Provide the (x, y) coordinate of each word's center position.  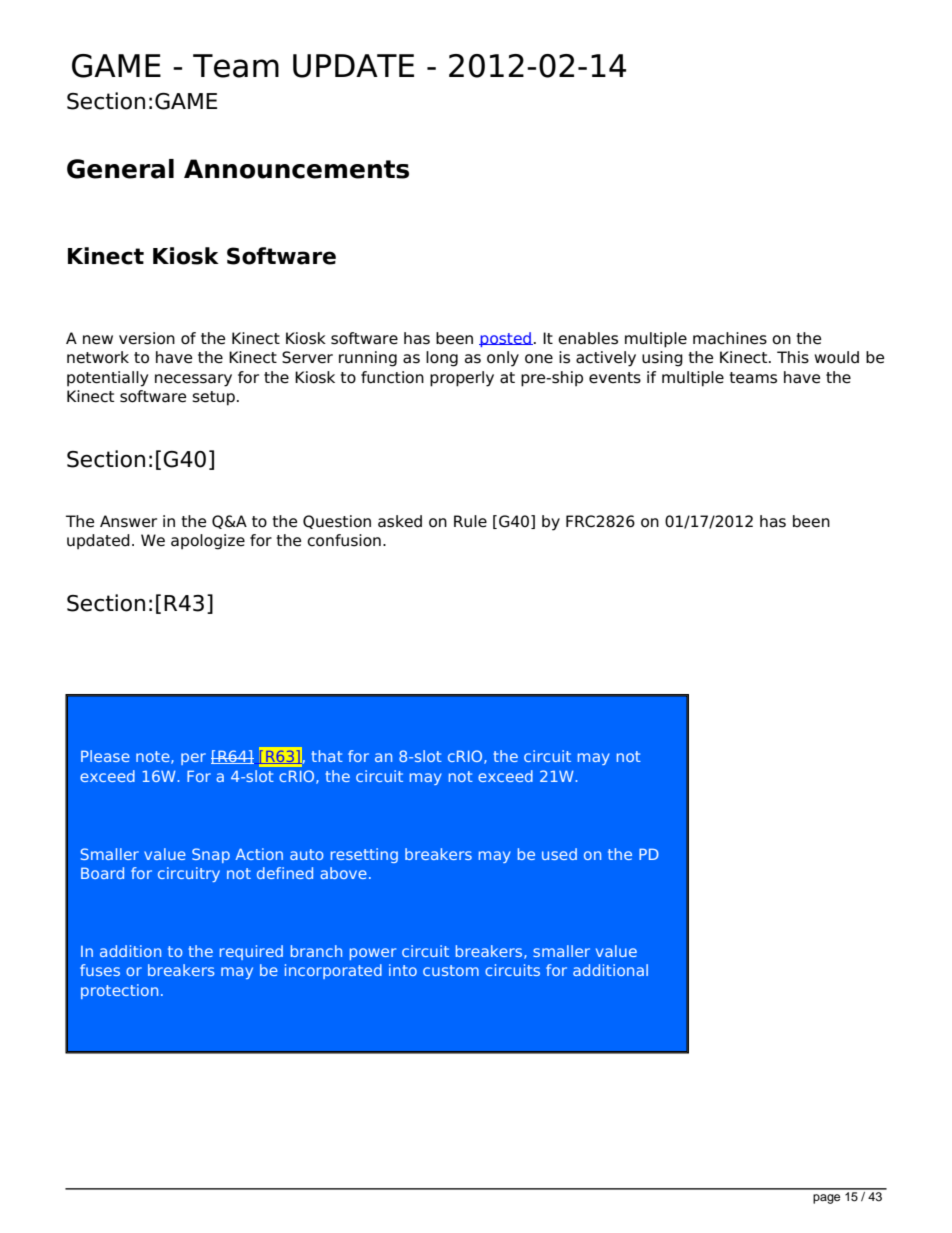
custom (451, 970)
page (826, 1199)
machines (730, 338)
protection (119, 991)
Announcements (296, 169)
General (120, 169)
